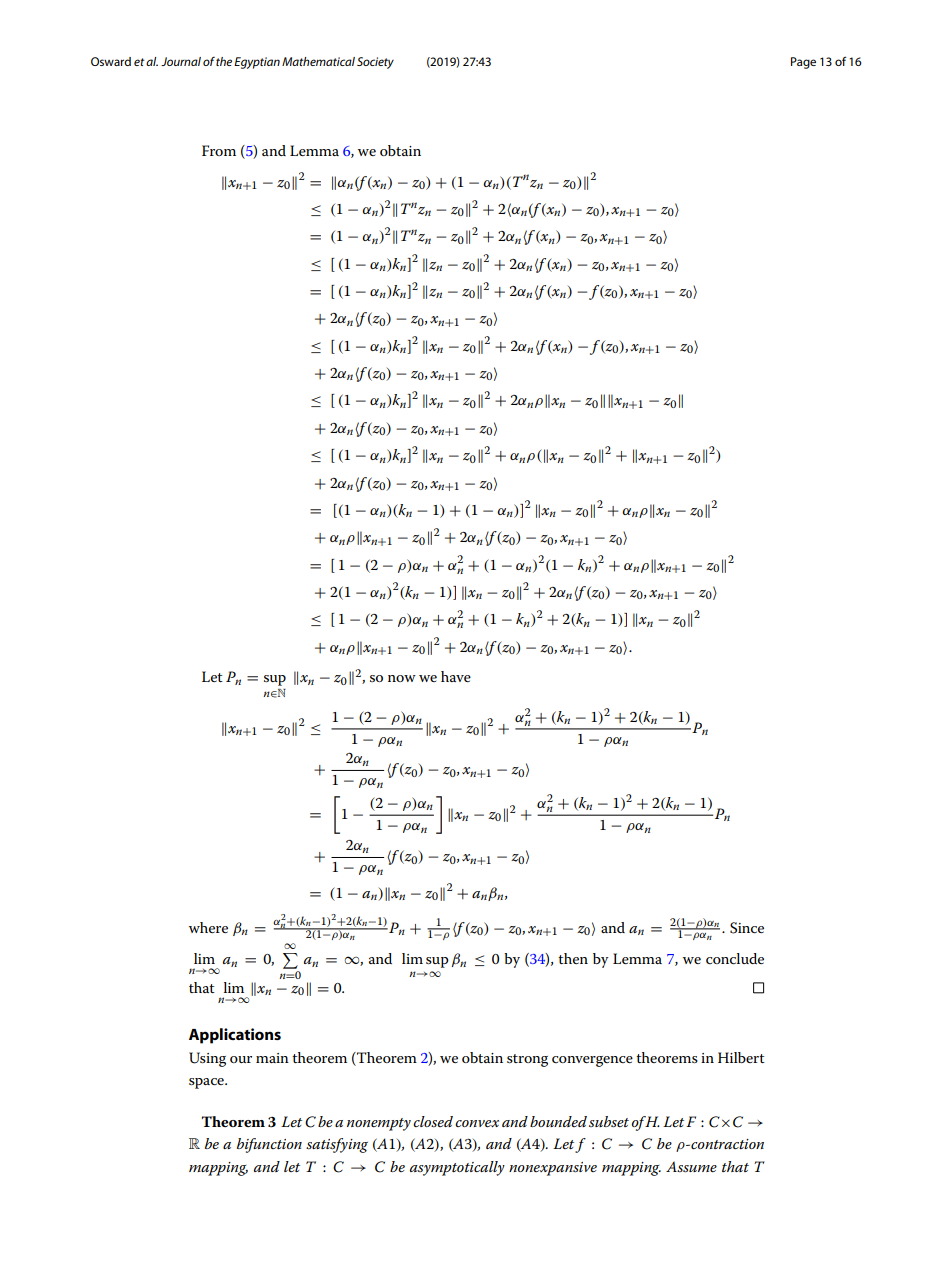 Image resolution: width=952 pixels, height=1271 pixels. I want to click on have, so click(456, 676).
